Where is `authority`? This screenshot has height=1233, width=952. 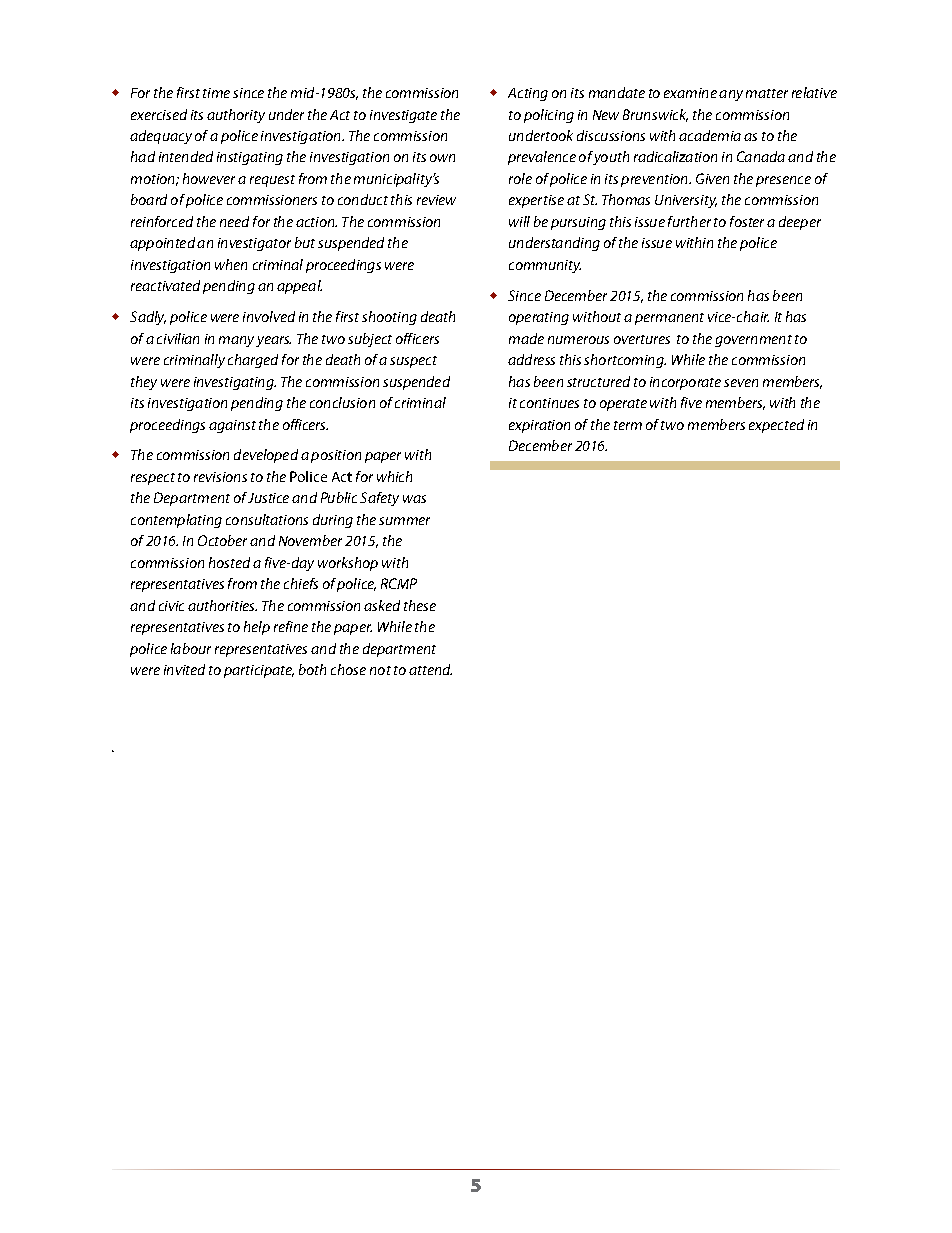
authority is located at coordinates (236, 116).
